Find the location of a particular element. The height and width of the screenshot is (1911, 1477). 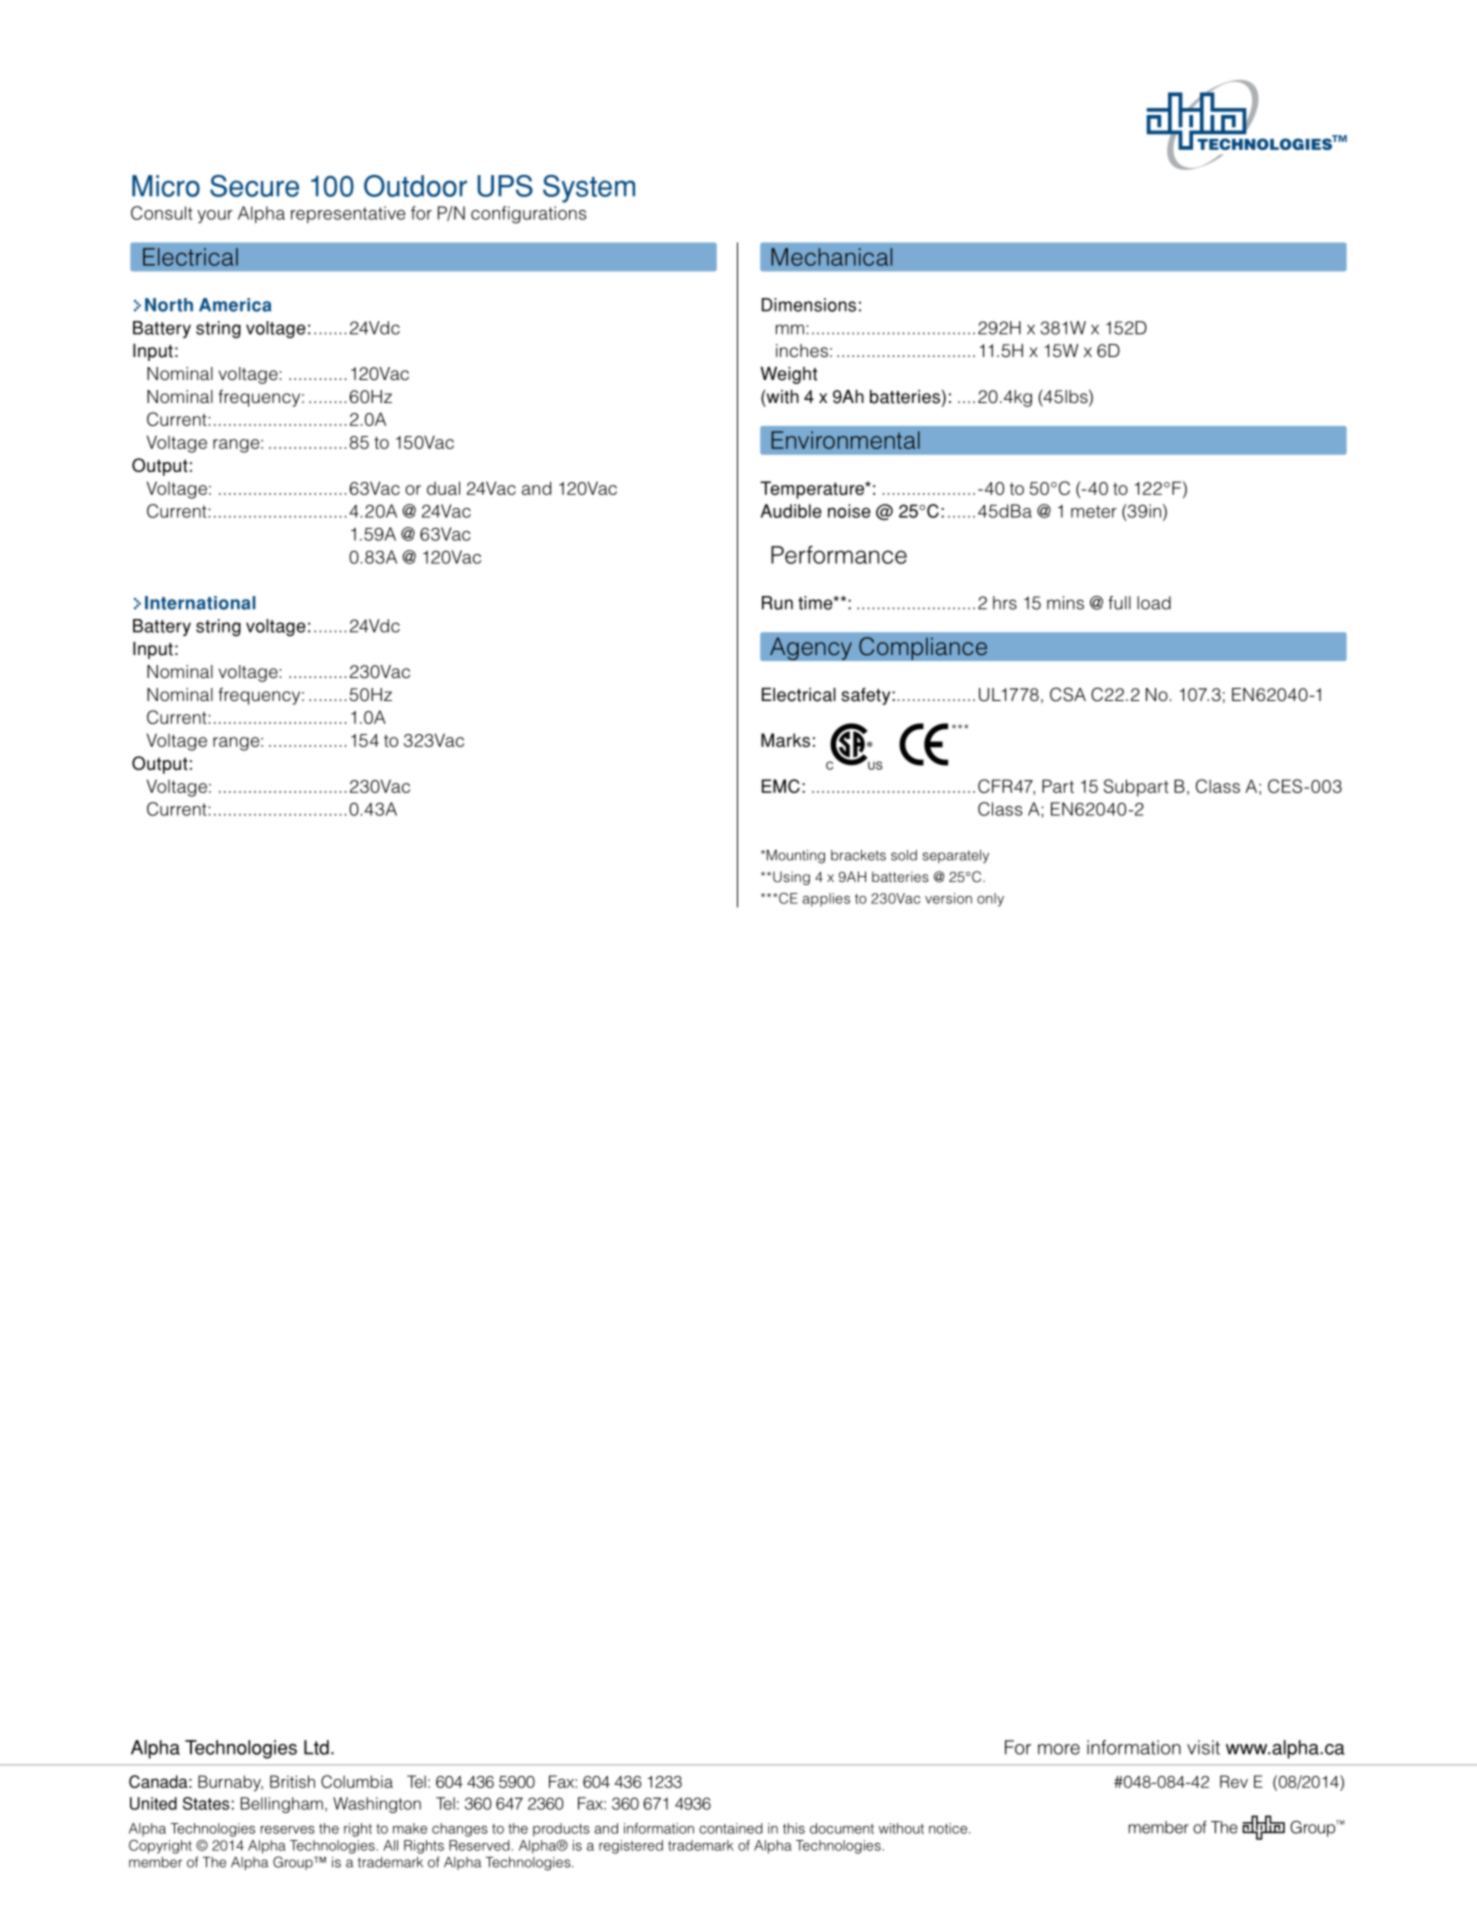

System is located at coordinates (589, 189).
